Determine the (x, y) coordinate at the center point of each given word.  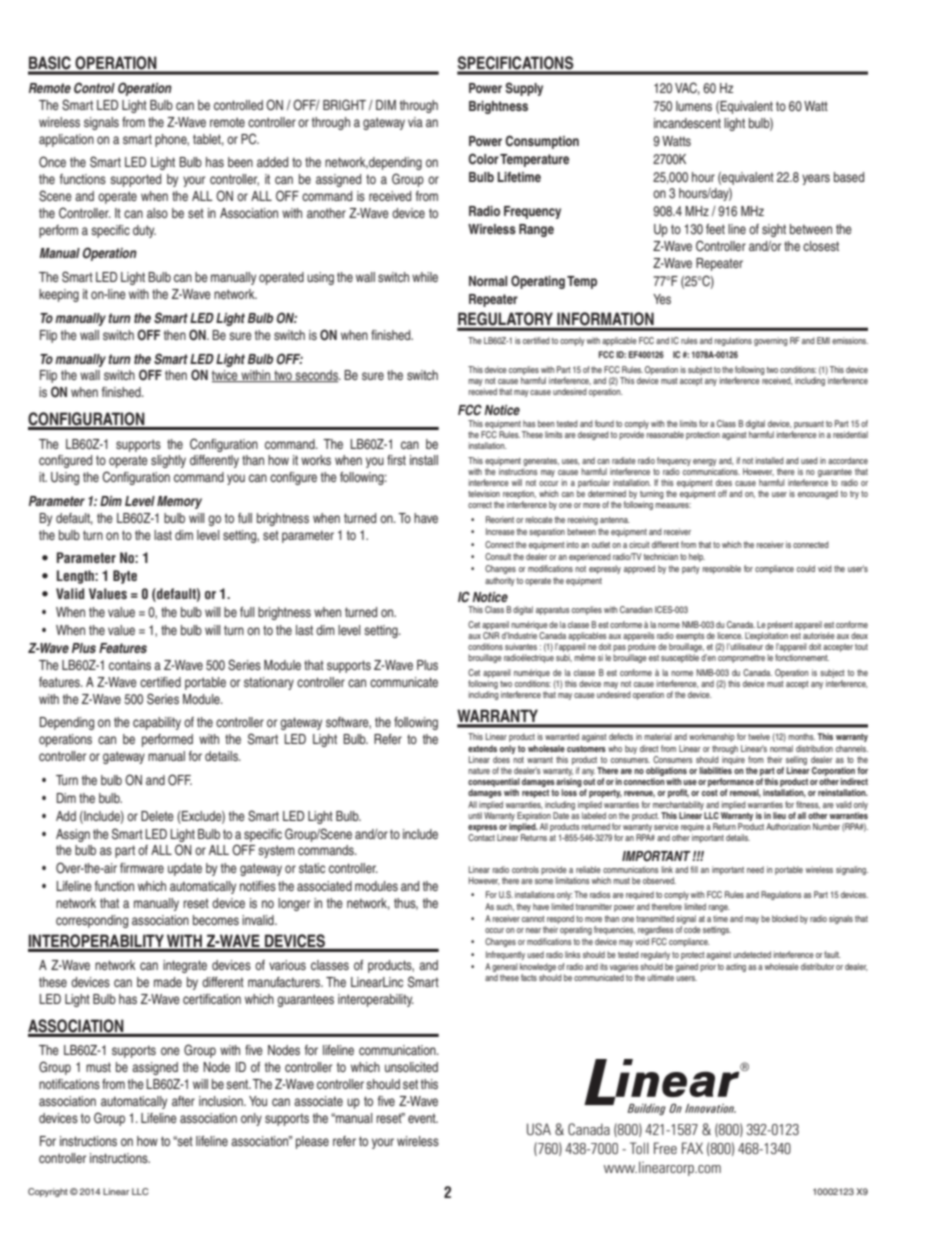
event (423, 1118)
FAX (692, 1148)
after (183, 1101)
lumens (694, 106)
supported (135, 180)
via (415, 122)
